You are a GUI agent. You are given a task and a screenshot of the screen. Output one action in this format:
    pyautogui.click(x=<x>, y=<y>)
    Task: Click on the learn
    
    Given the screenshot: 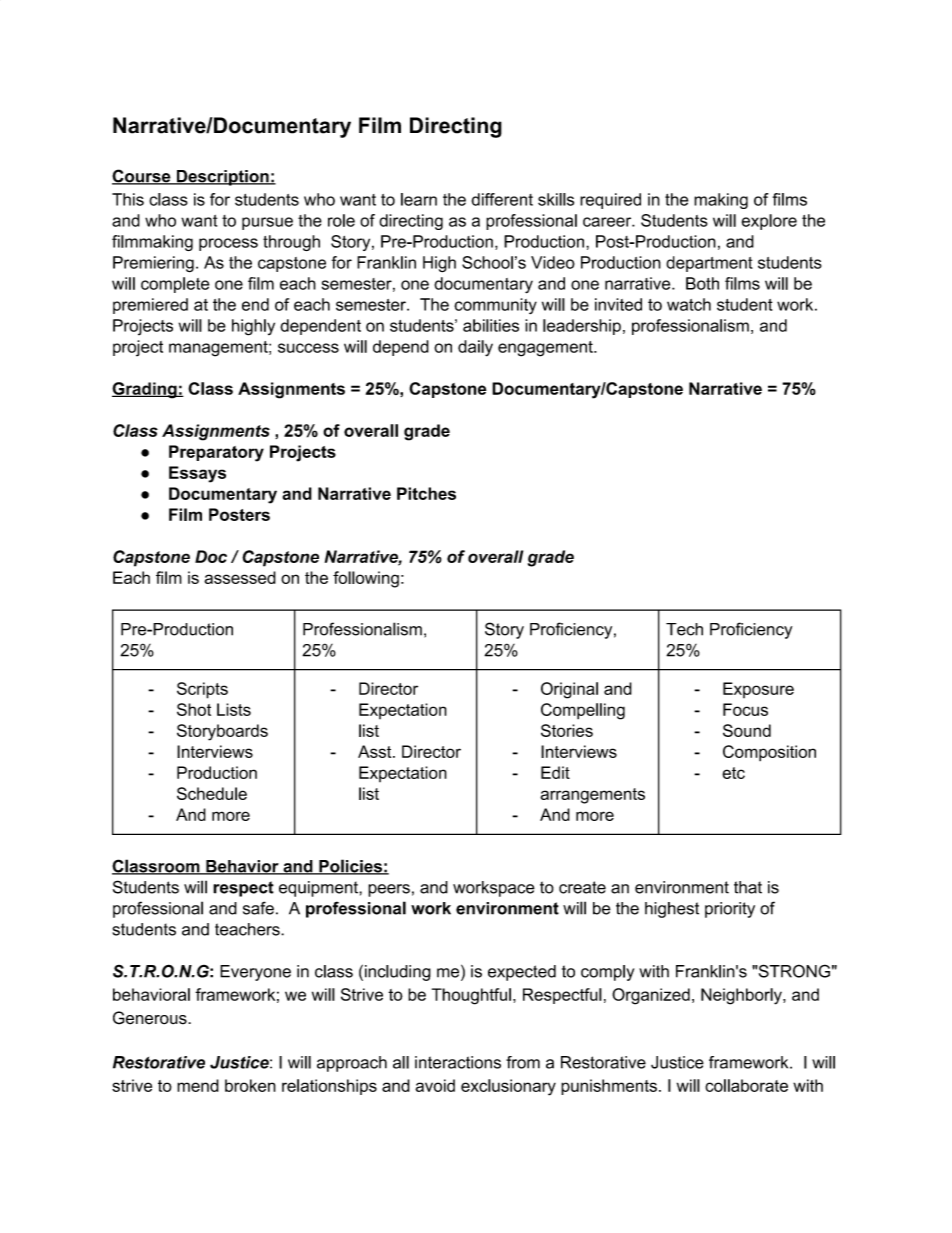 What is the action you would take?
    pyautogui.click(x=419, y=199)
